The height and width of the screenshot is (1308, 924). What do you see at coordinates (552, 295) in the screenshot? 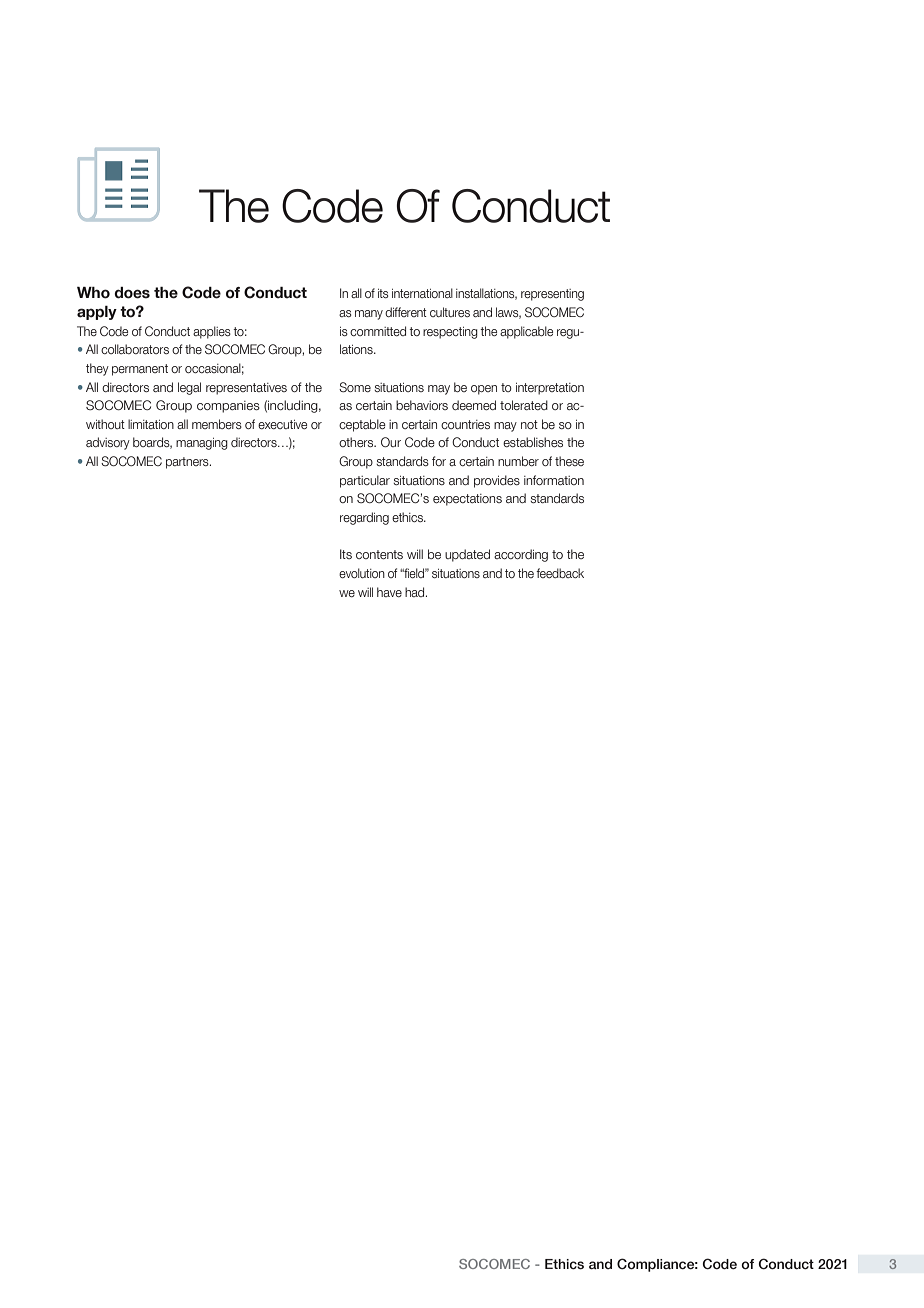
I see `representing` at bounding box center [552, 295].
